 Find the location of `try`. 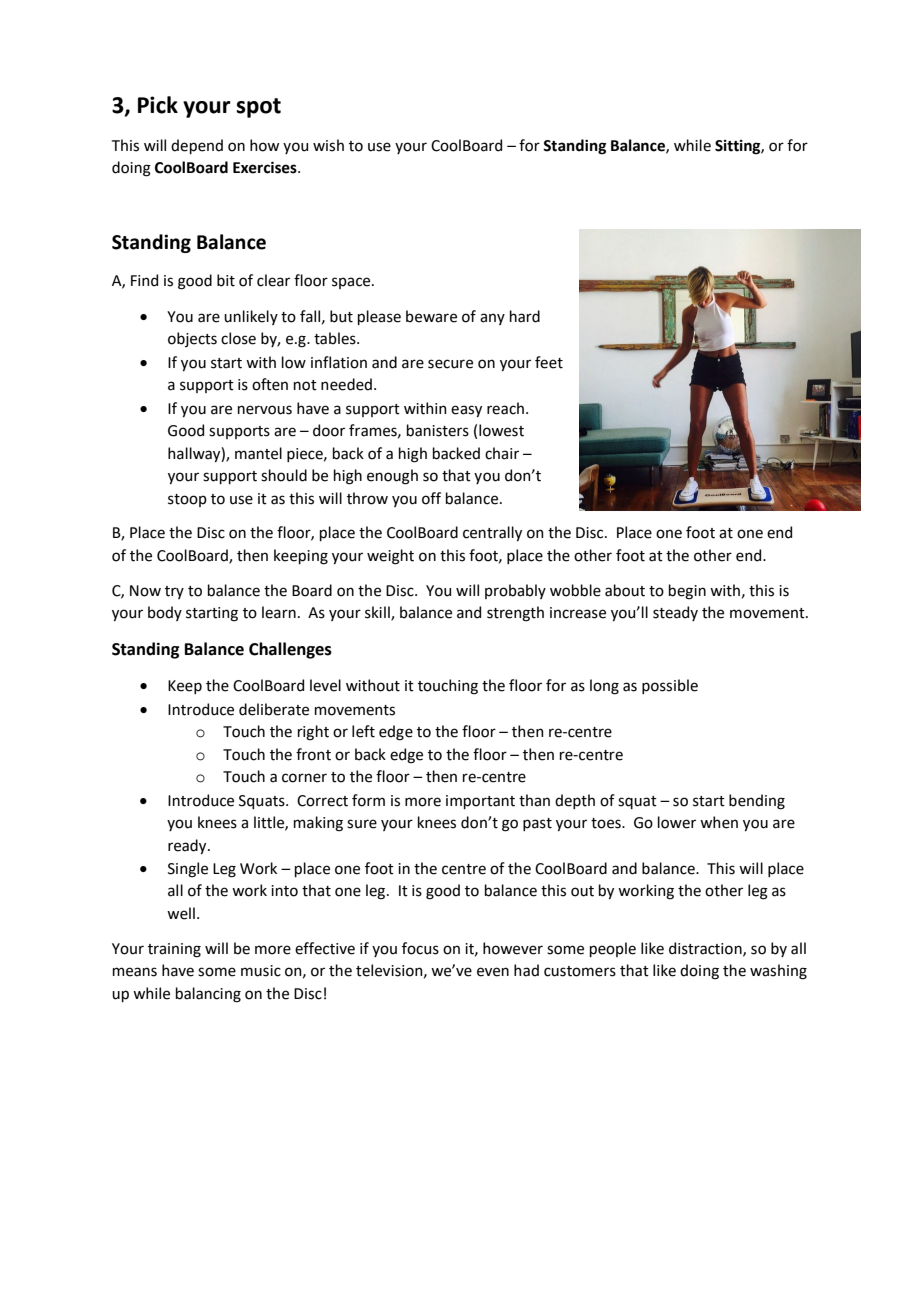

try is located at coordinates (174, 592).
